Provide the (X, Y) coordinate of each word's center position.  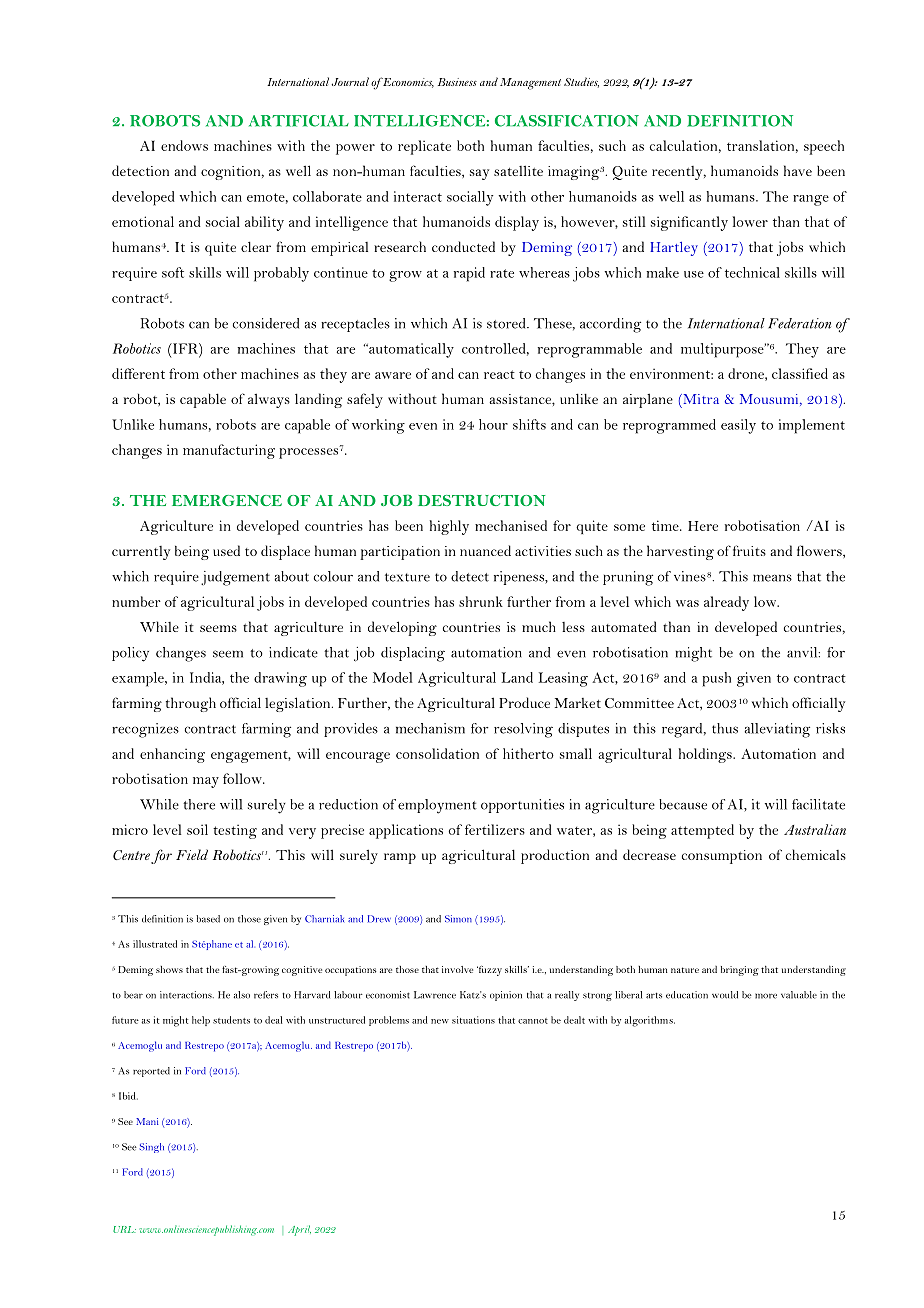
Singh (151, 1148)
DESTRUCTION (481, 500)
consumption (722, 857)
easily (738, 426)
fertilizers (495, 829)
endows (184, 145)
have (798, 170)
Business (457, 82)
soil (197, 829)
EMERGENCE (227, 500)
